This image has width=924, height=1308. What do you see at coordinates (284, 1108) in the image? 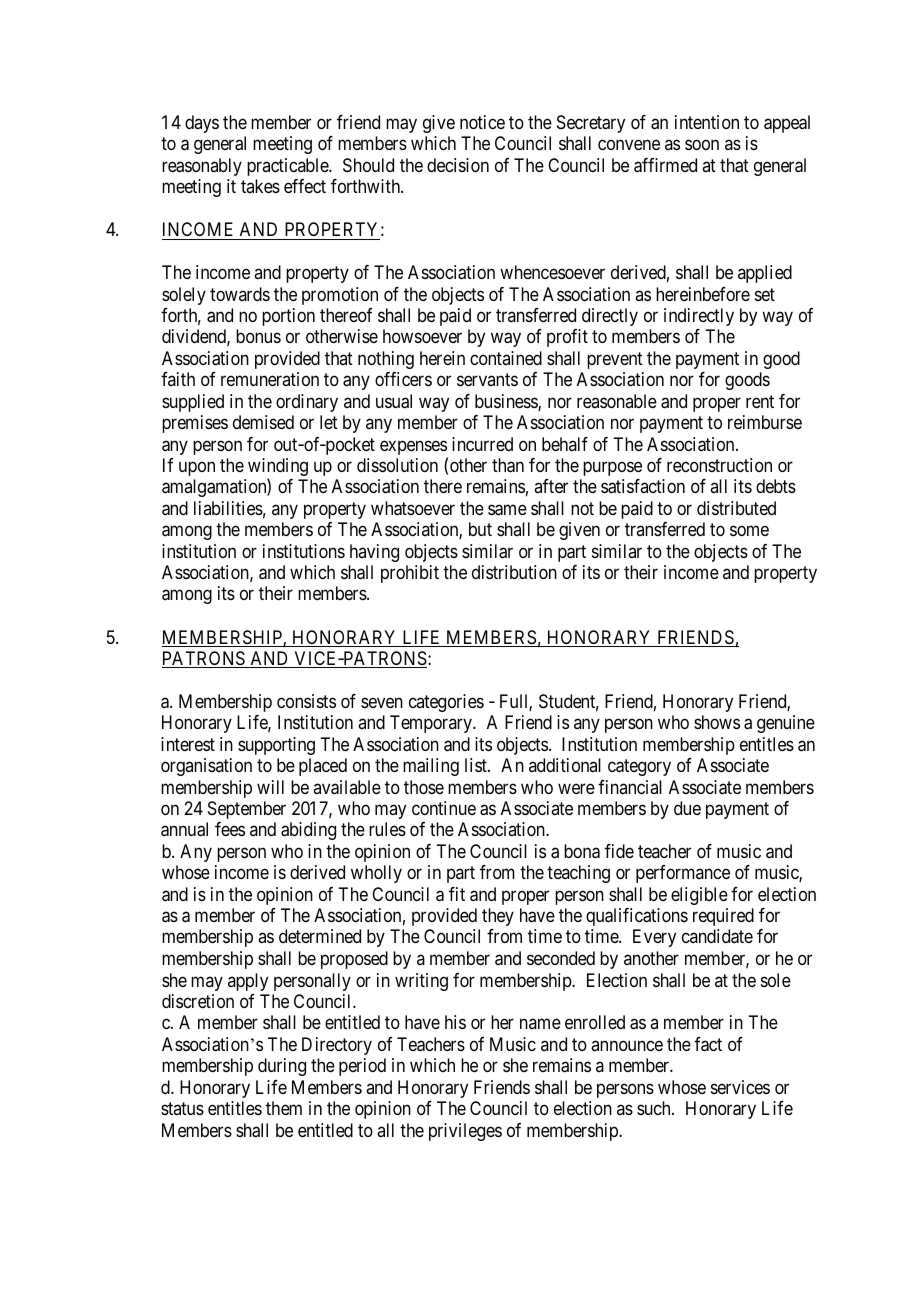
I see `them` at bounding box center [284, 1108].
